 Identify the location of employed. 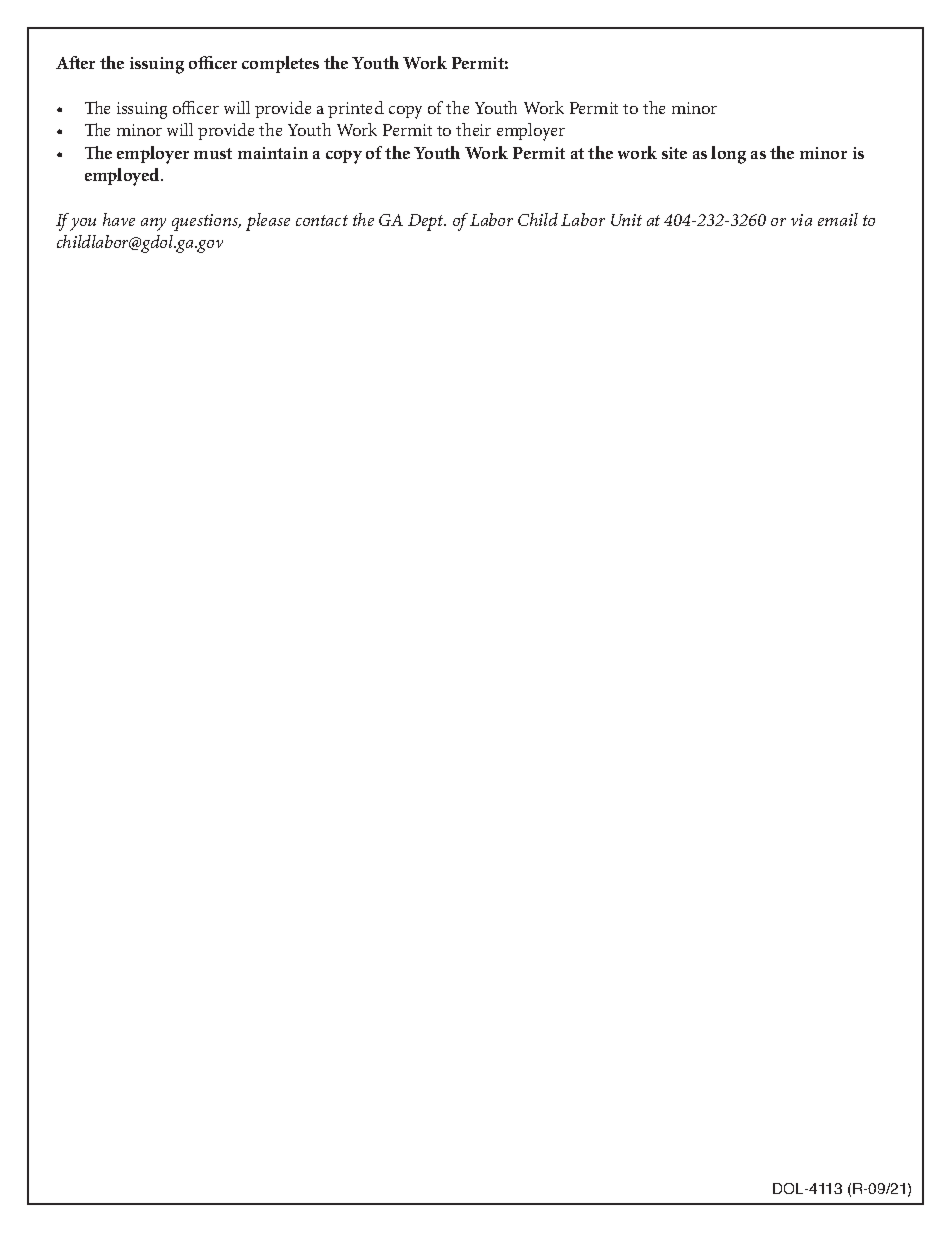
(123, 177).
